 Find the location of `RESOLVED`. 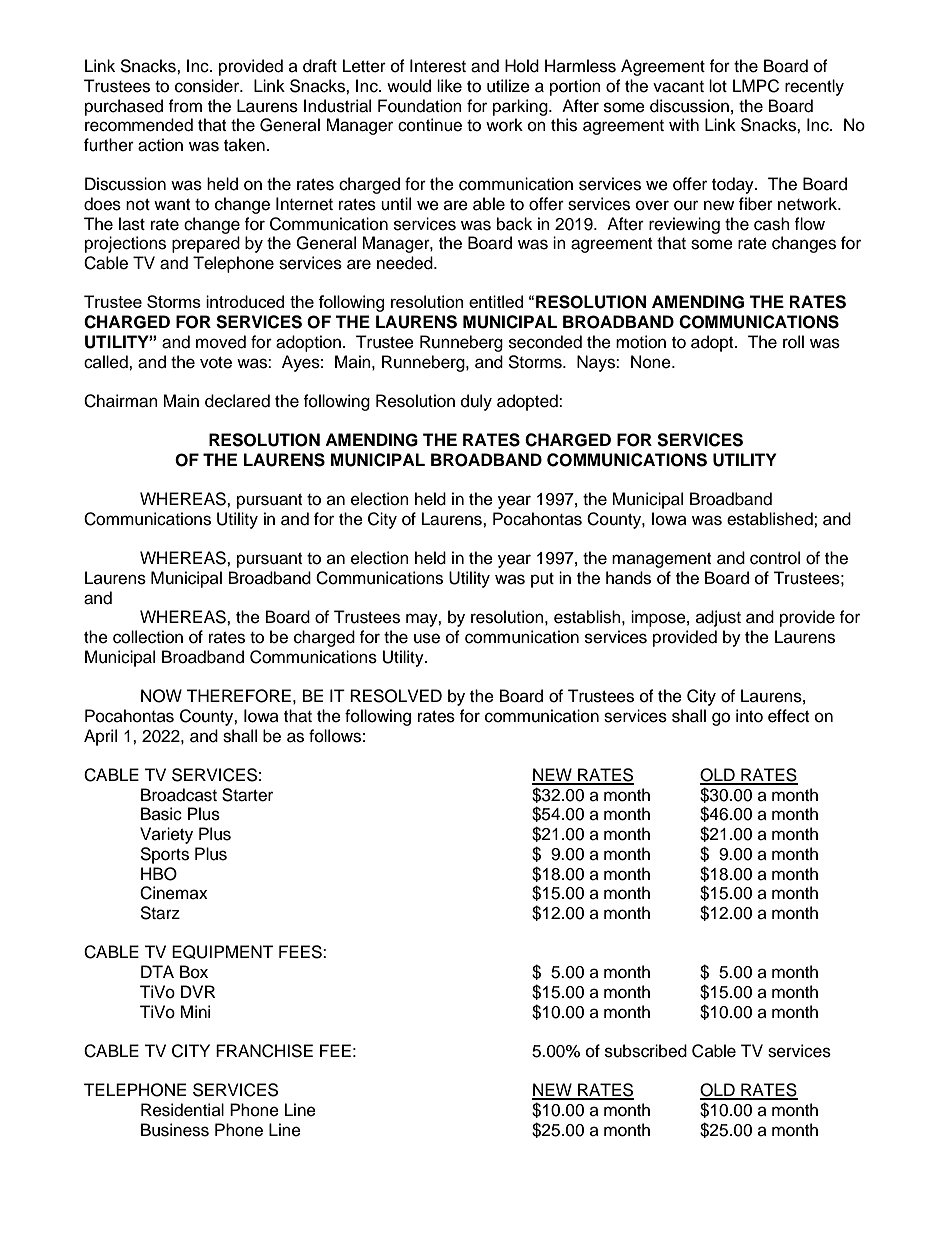

RESOLVED is located at coordinates (396, 696).
